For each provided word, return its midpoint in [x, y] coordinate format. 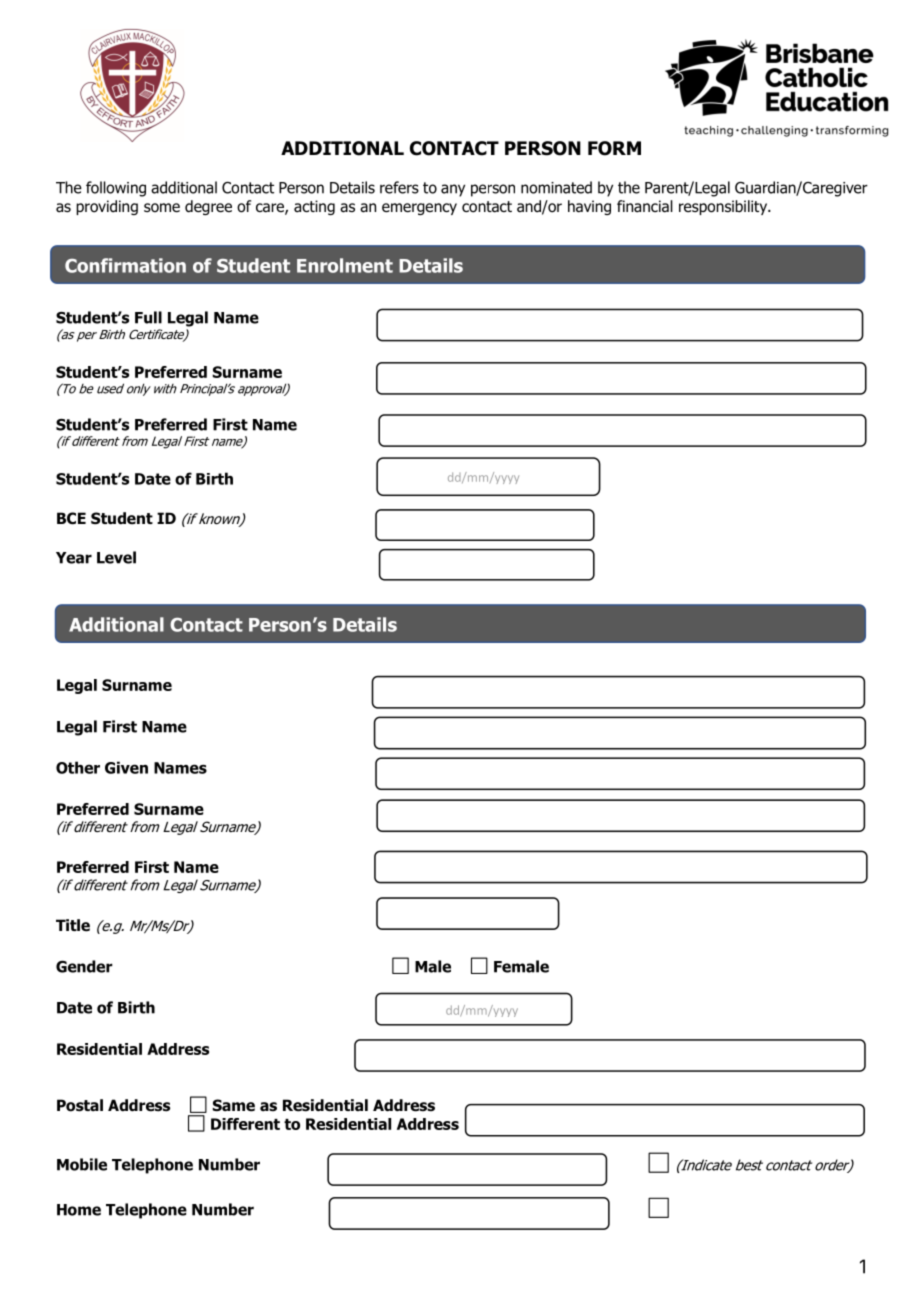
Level [116, 557]
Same [233, 1105]
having [589, 207]
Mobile [82, 1164]
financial [645, 206]
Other [78, 767]
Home [79, 1210]
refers [399, 187]
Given [126, 767]
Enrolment [345, 265]
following [116, 189]
